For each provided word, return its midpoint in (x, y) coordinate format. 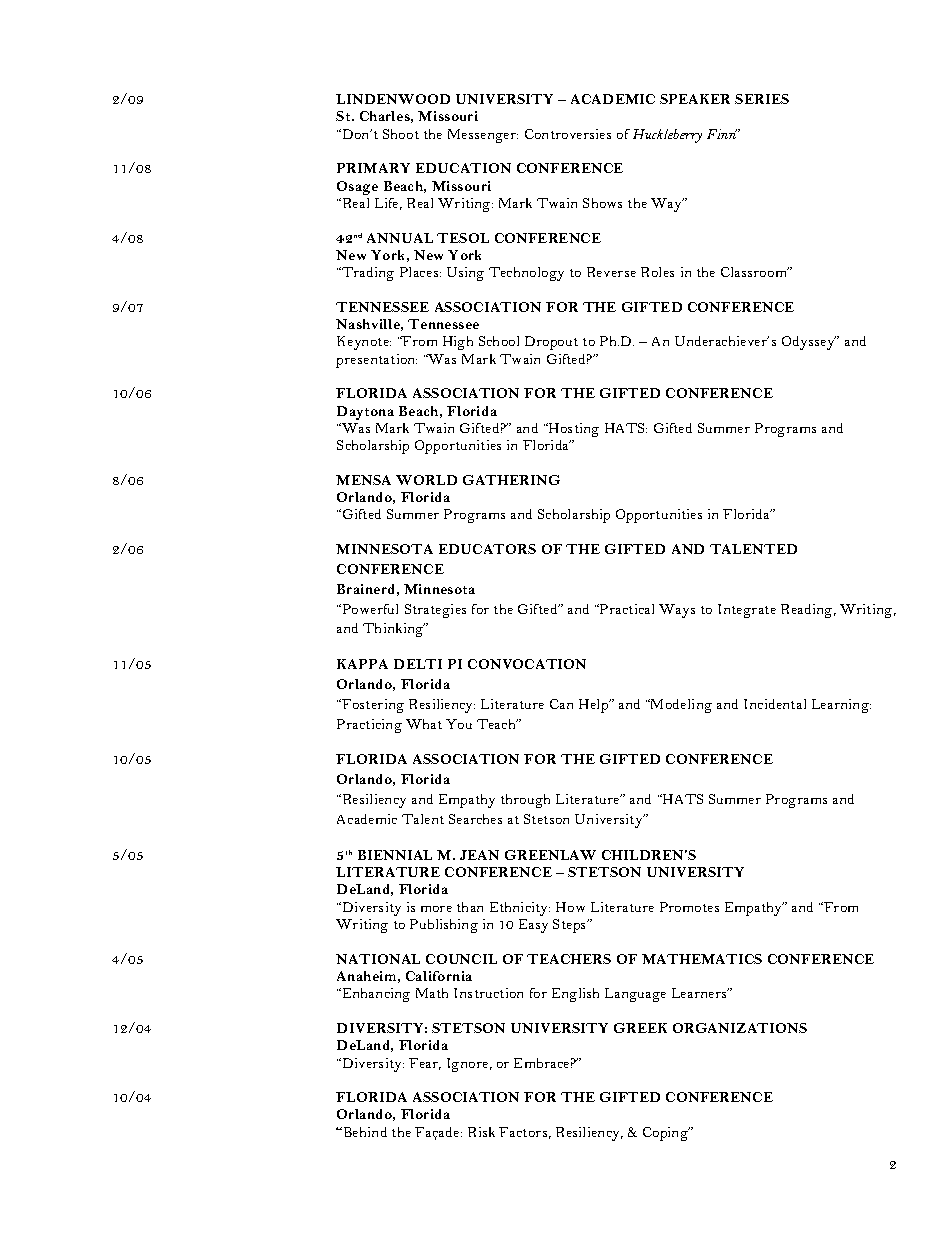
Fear (425, 1064)
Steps (571, 926)
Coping (666, 1134)
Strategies (435, 611)
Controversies (568, 134)
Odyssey (809, 343)
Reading (808, 611)
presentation (376, 361)
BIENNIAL (395, 855)
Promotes (689, 907)
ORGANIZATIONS (740, 1028)
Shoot (401, 134)
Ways (677, 611)
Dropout (551, 343)
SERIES (762, 99)
